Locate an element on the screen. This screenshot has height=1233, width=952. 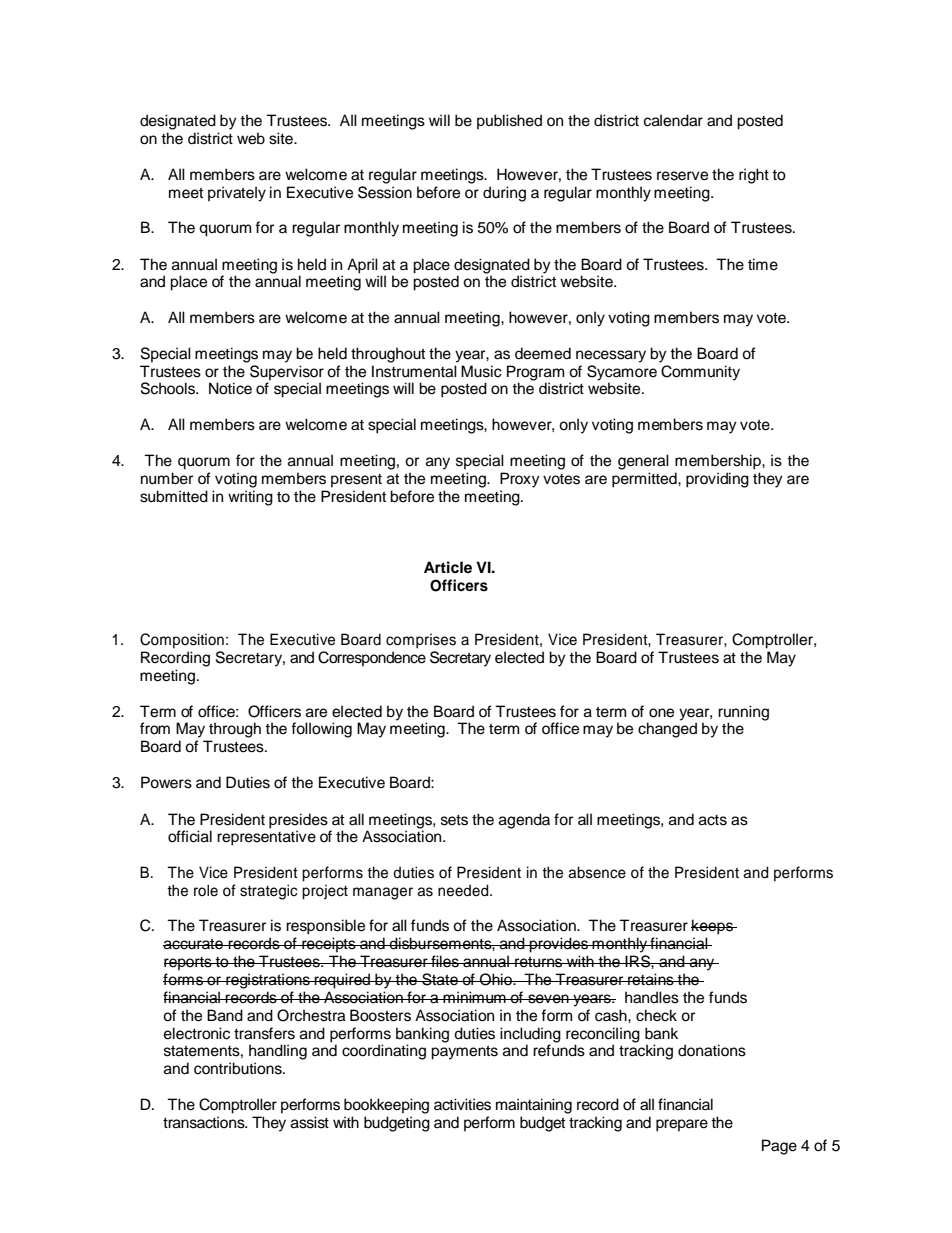
Music is located at coordinates (481, 371).
